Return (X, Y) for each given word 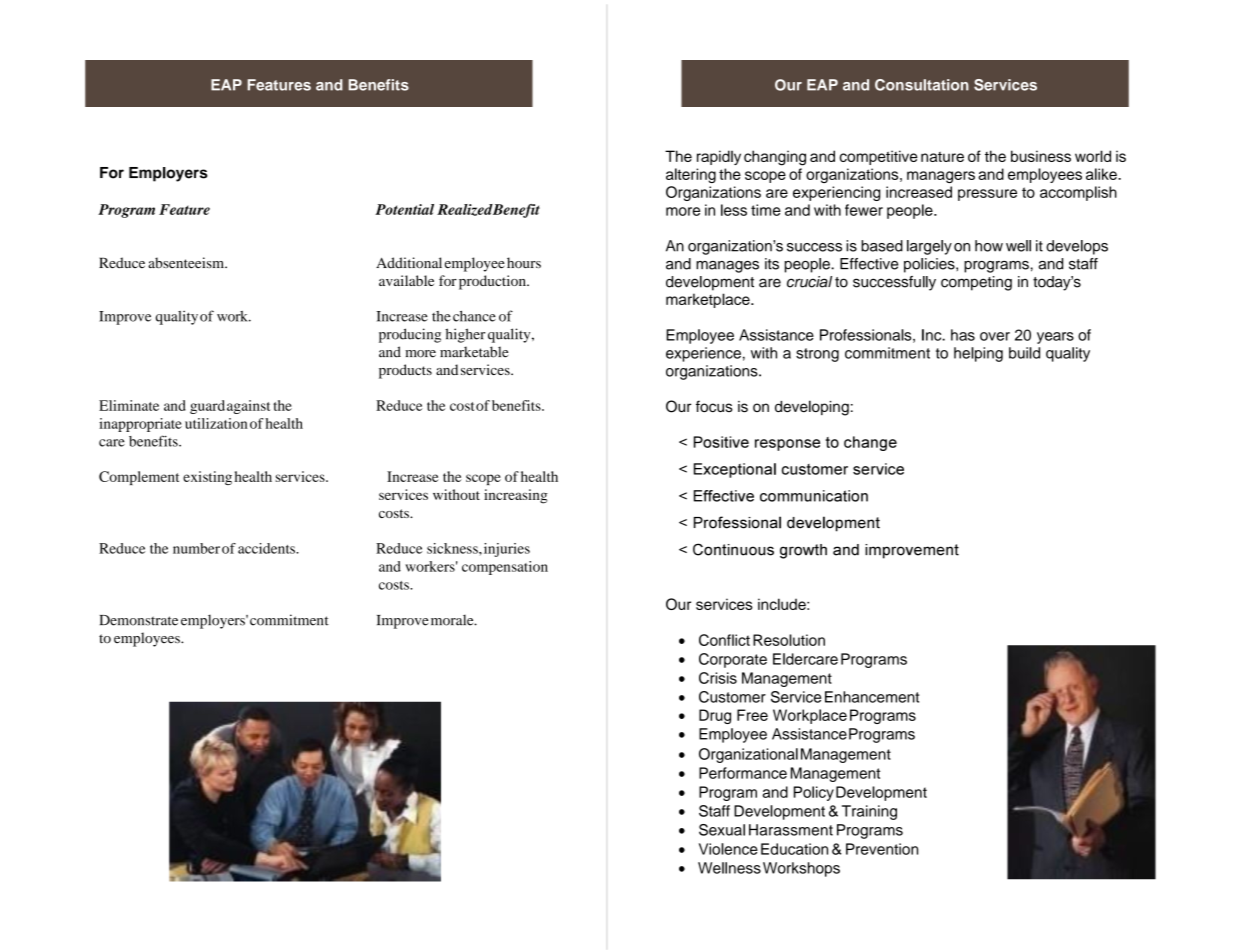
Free (752, 715)
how (989, 246)
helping (978, 354)
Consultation (922, 85)
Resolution (789, 640)
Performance (743, 773)
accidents (267, 548)
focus (714, 406)
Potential (404, 209)
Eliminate (129, 405)
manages (727, 267)
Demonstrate (139, 620)
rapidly (719, 157)
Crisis (718, 678)
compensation (505, 568)
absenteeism (187, 263)
